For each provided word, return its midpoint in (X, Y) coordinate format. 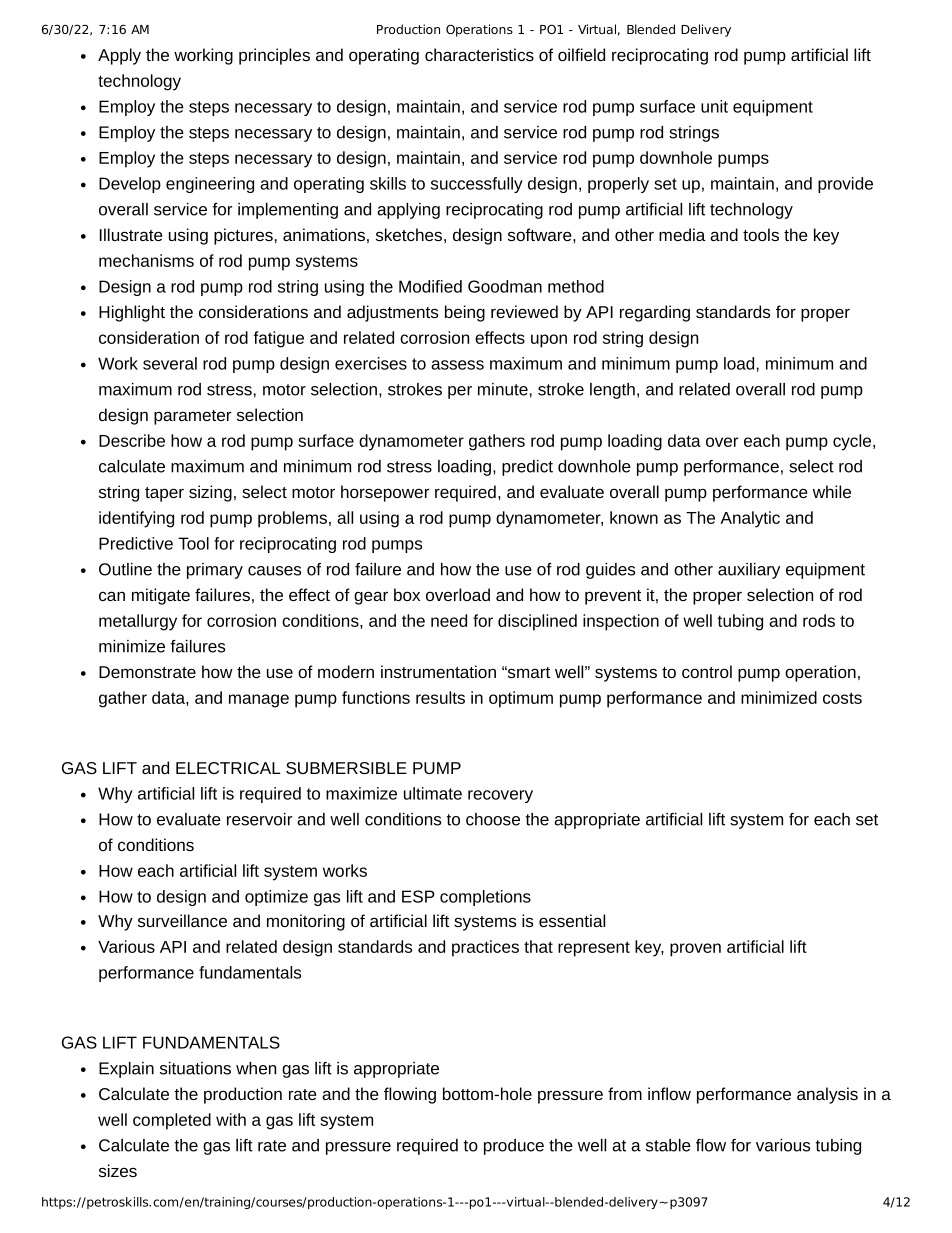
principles (274, 56)
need (449, 620)
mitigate (161, 596)
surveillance (182, 920)
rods (819, 620)
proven (695, 950)
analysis (827, 1095)
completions (485, 898)
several (170, 363)
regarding (655, 313)
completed (172, 1121)
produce (514, 1147)
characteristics (479, 54)
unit (714, 106)
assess (457, 365)
